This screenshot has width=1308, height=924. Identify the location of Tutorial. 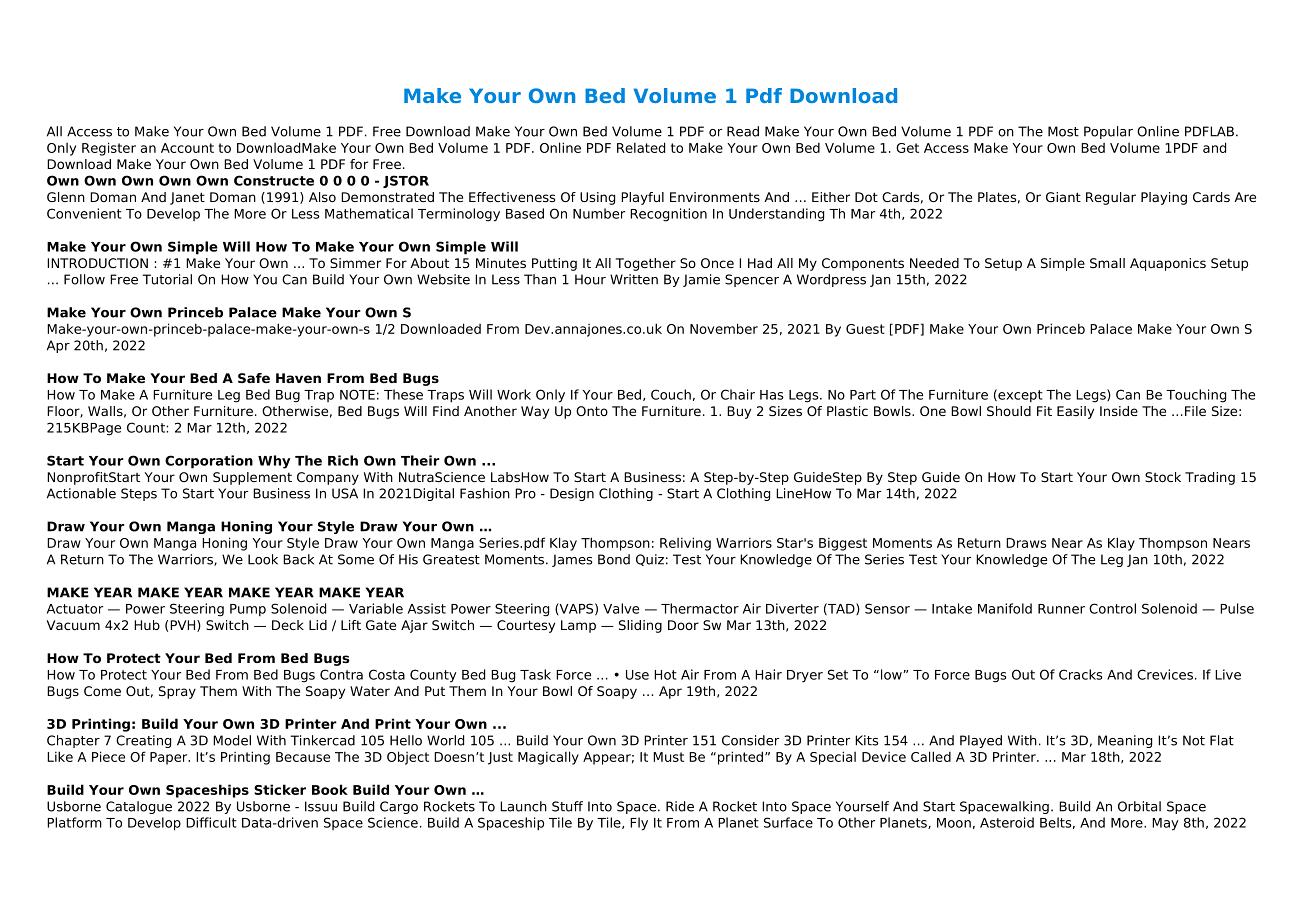
(167, 279).
